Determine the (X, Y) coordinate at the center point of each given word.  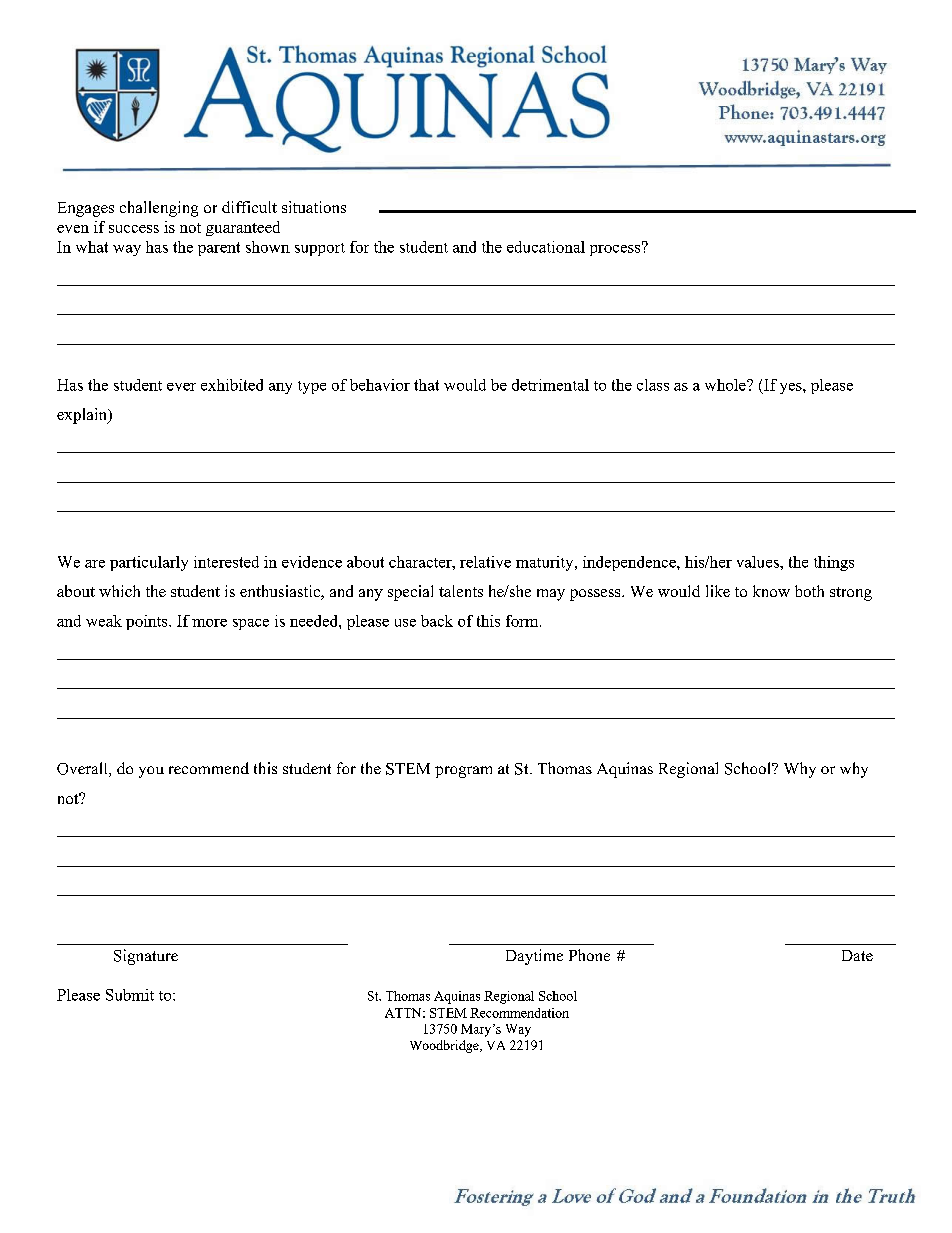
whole (726, 385)
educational (546, 247)
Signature (146, 957)
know (771, 591)
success (134, 229)
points (148, 622)
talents (461, 591)
